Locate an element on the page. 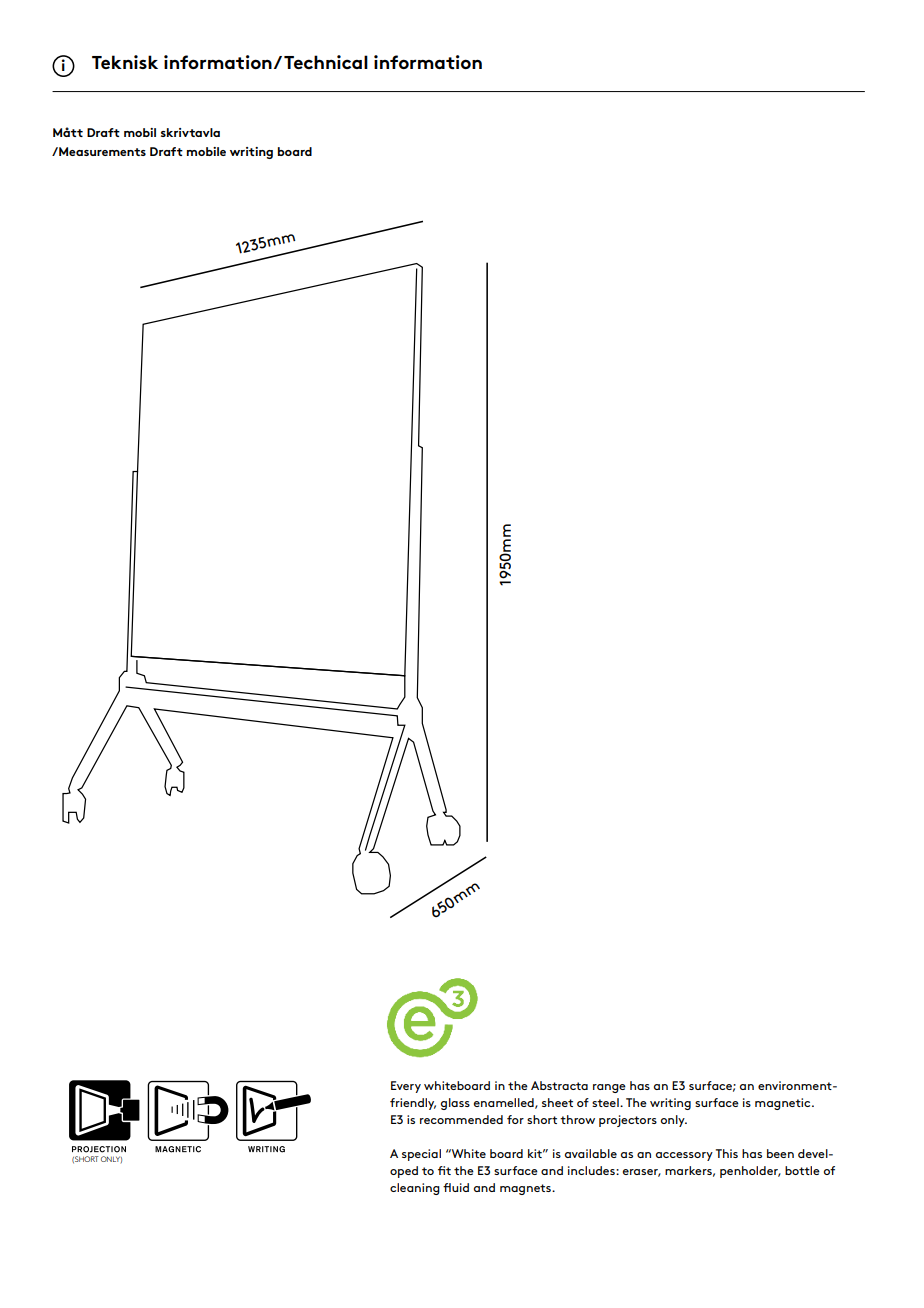 Image resolution: width=924 pixels, height=1308 pixels. This is located at coordinates (727, 1153).
